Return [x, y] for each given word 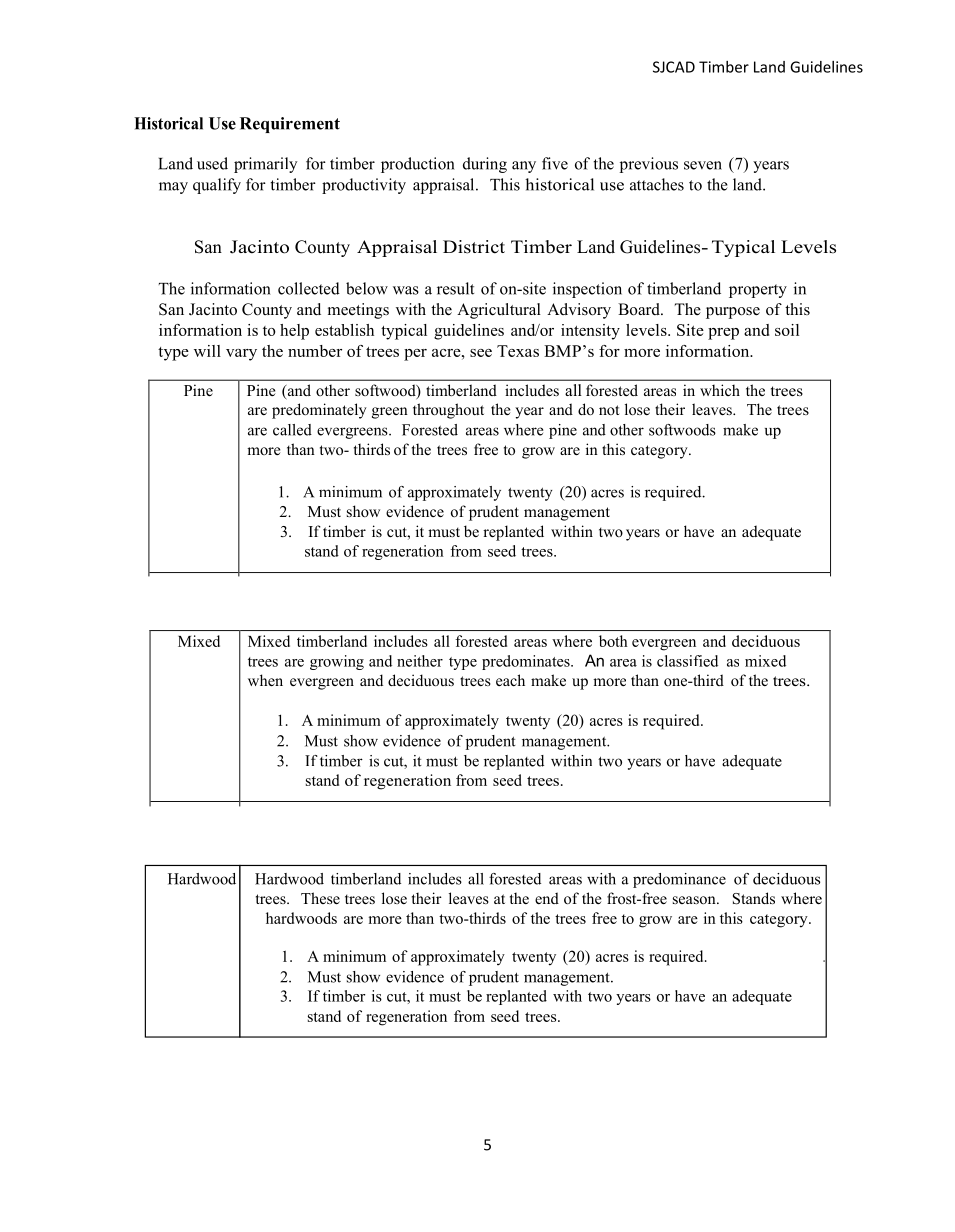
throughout [448, 411]
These [320, 898]
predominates [527, 662]
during [485, 165]
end [547, 898]
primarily [266, 165]
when [265, 680]
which [720, 390]
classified [687, 661]
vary [241, 355]
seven [703, 165]
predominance [679, 880]
